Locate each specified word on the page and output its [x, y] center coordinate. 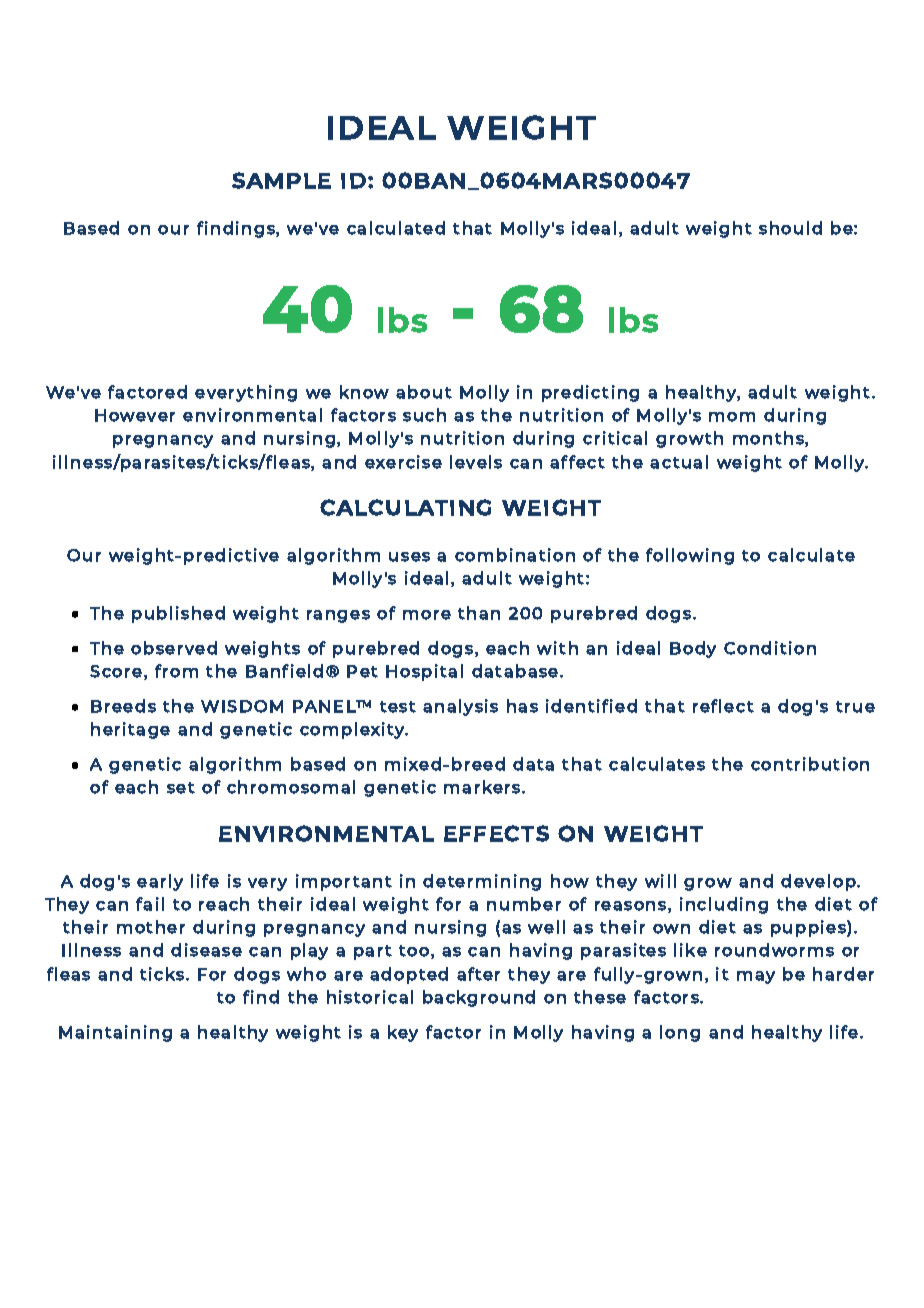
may [756, 977]
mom [732, 417]
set [181, 788]
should [790, 228]
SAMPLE [281, 180]
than [479, 613]
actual [679, 462]
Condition [770, 648]
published [178, 614]
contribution [810, 764]
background [479, 998]
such [424, 415]
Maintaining [115, 1033]
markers [483, 787]
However [135, 415]
